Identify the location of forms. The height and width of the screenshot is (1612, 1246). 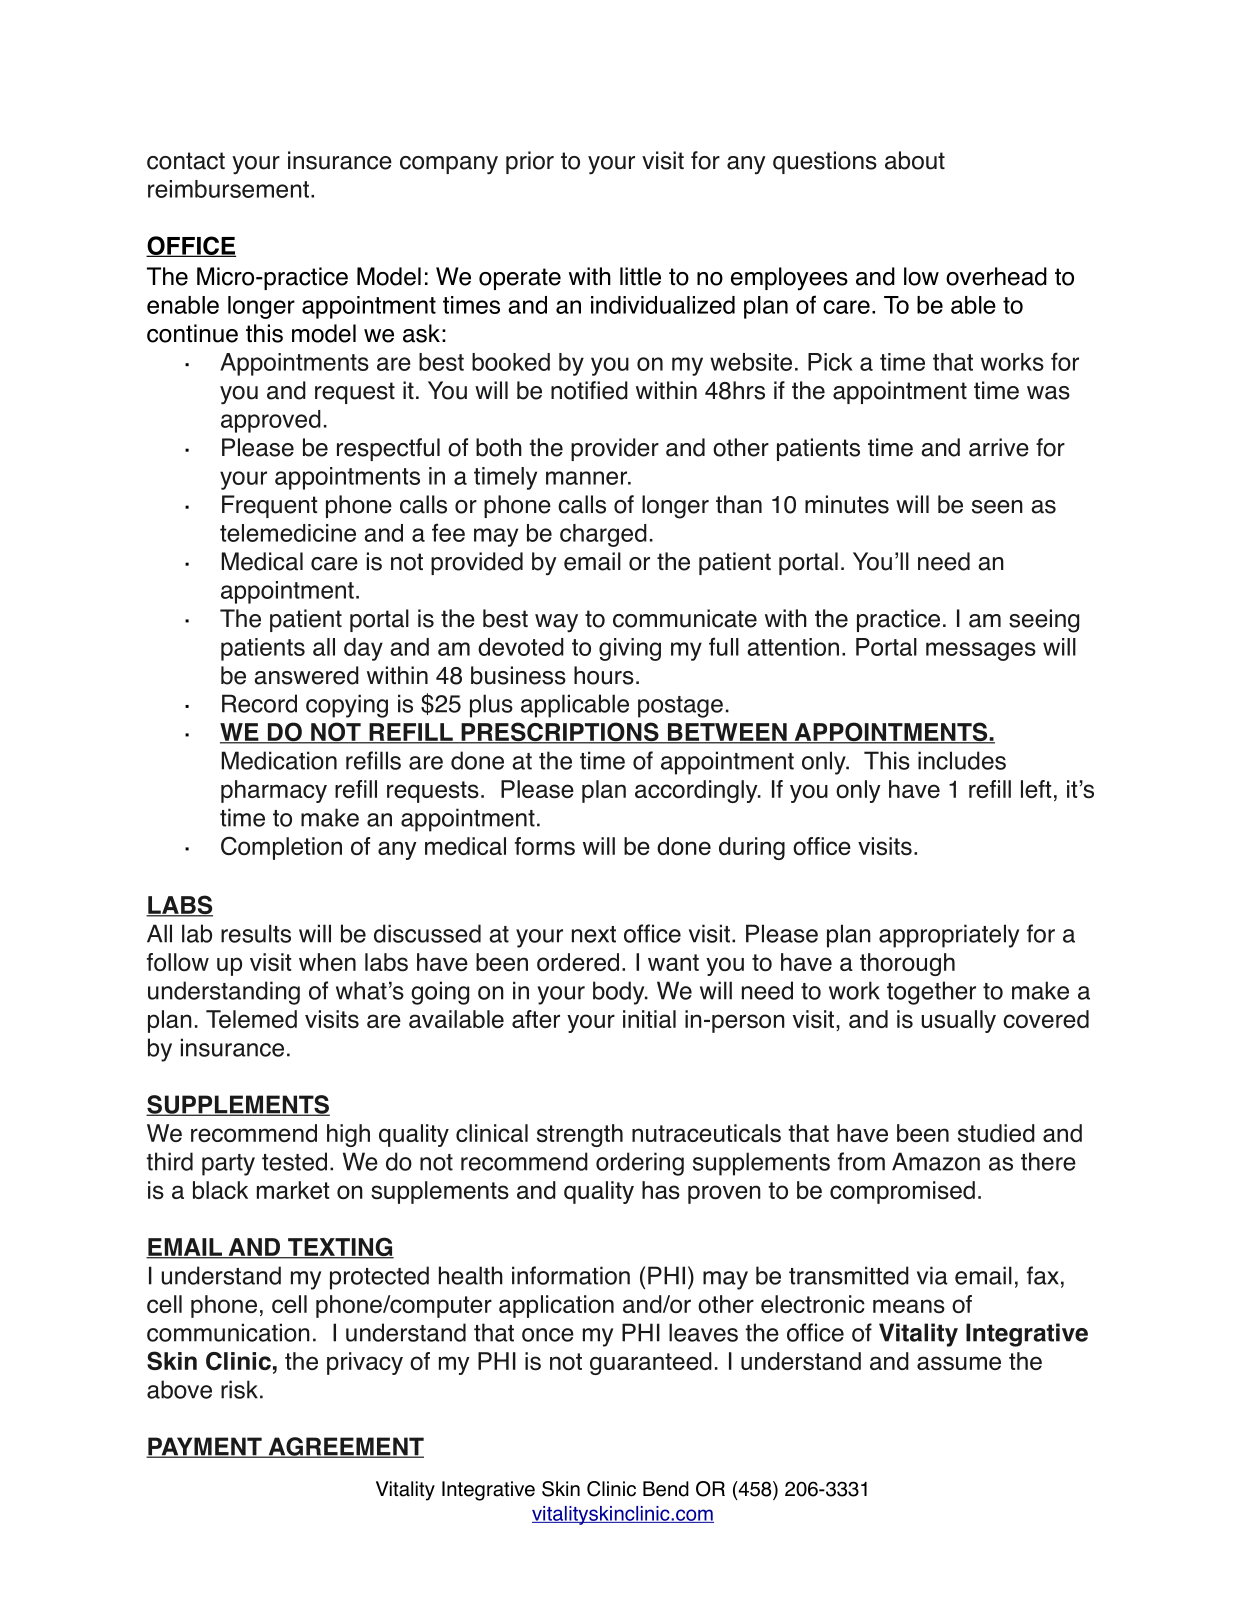
(545, 846).
